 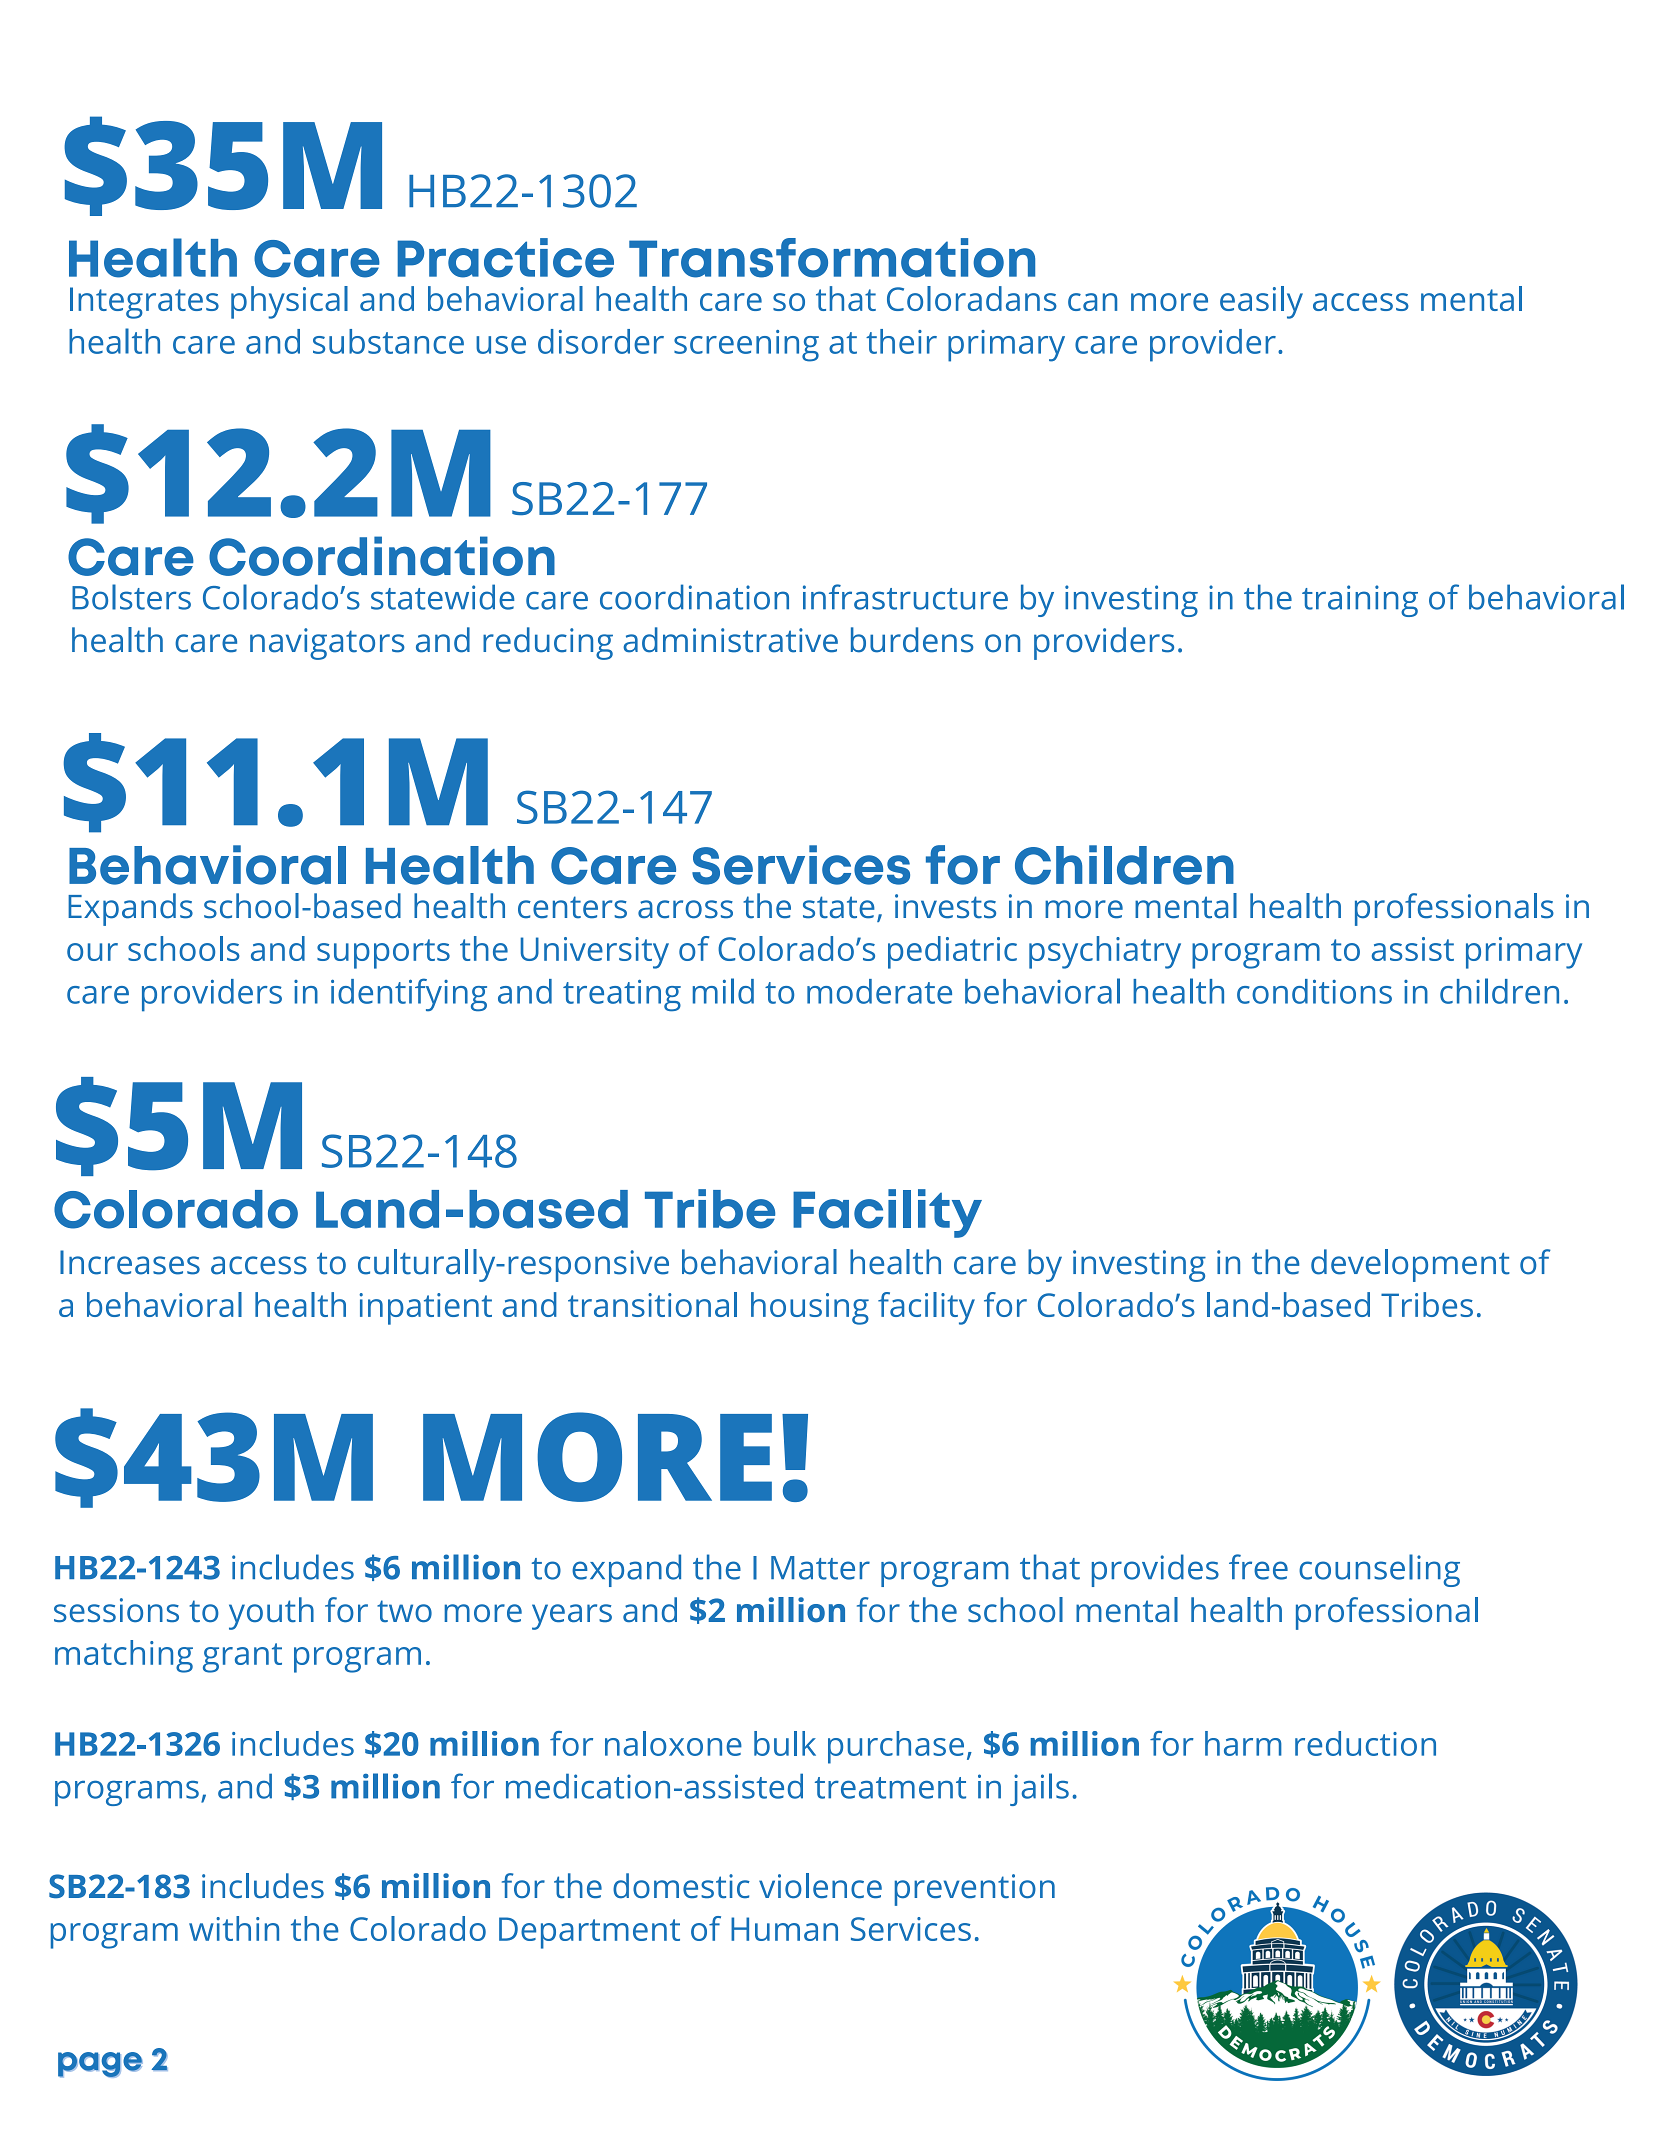 I want to click on within, so click(x=234, y=1928).
